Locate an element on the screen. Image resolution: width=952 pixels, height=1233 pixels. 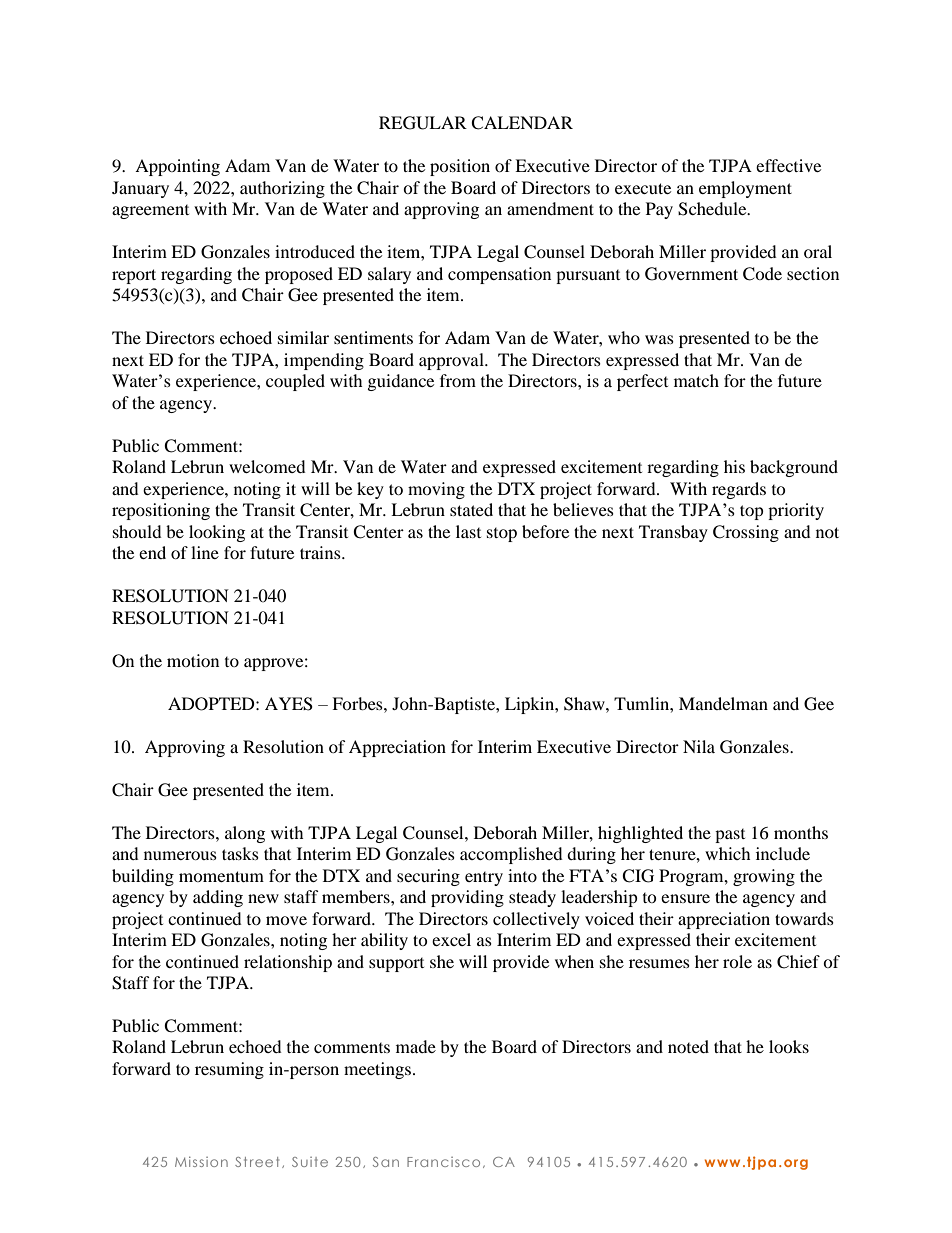
motion is located at coordinates (193, 660).
